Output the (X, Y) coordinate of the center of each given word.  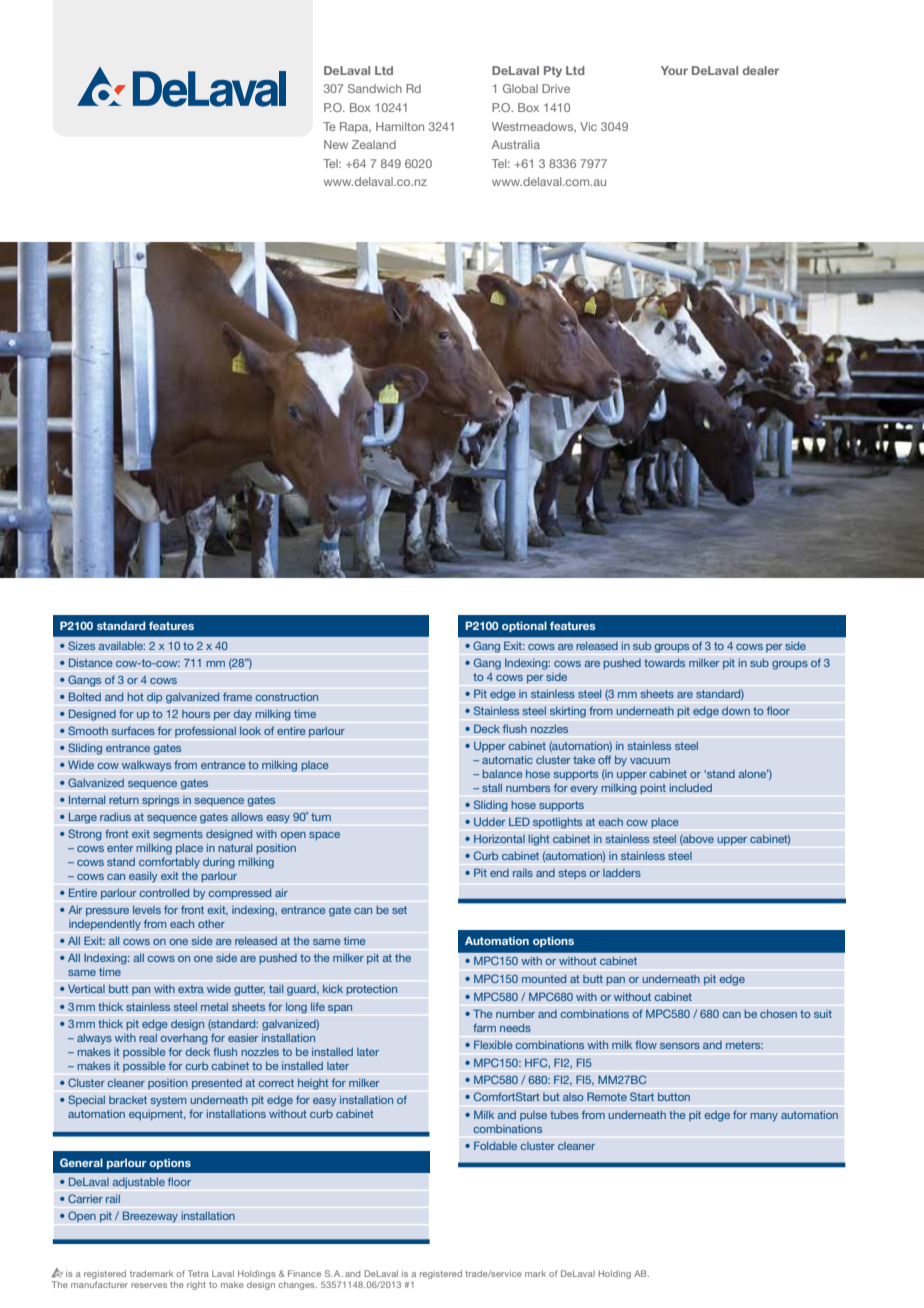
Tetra (198, 1273)
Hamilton (400, 126)
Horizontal (499, 838)
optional (524, 626)
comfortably (169, 863)
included (691, 788)
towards (664, 663)
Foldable (495, 1145)
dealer (761, 70)
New (336, 144)
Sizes (81, 645)
